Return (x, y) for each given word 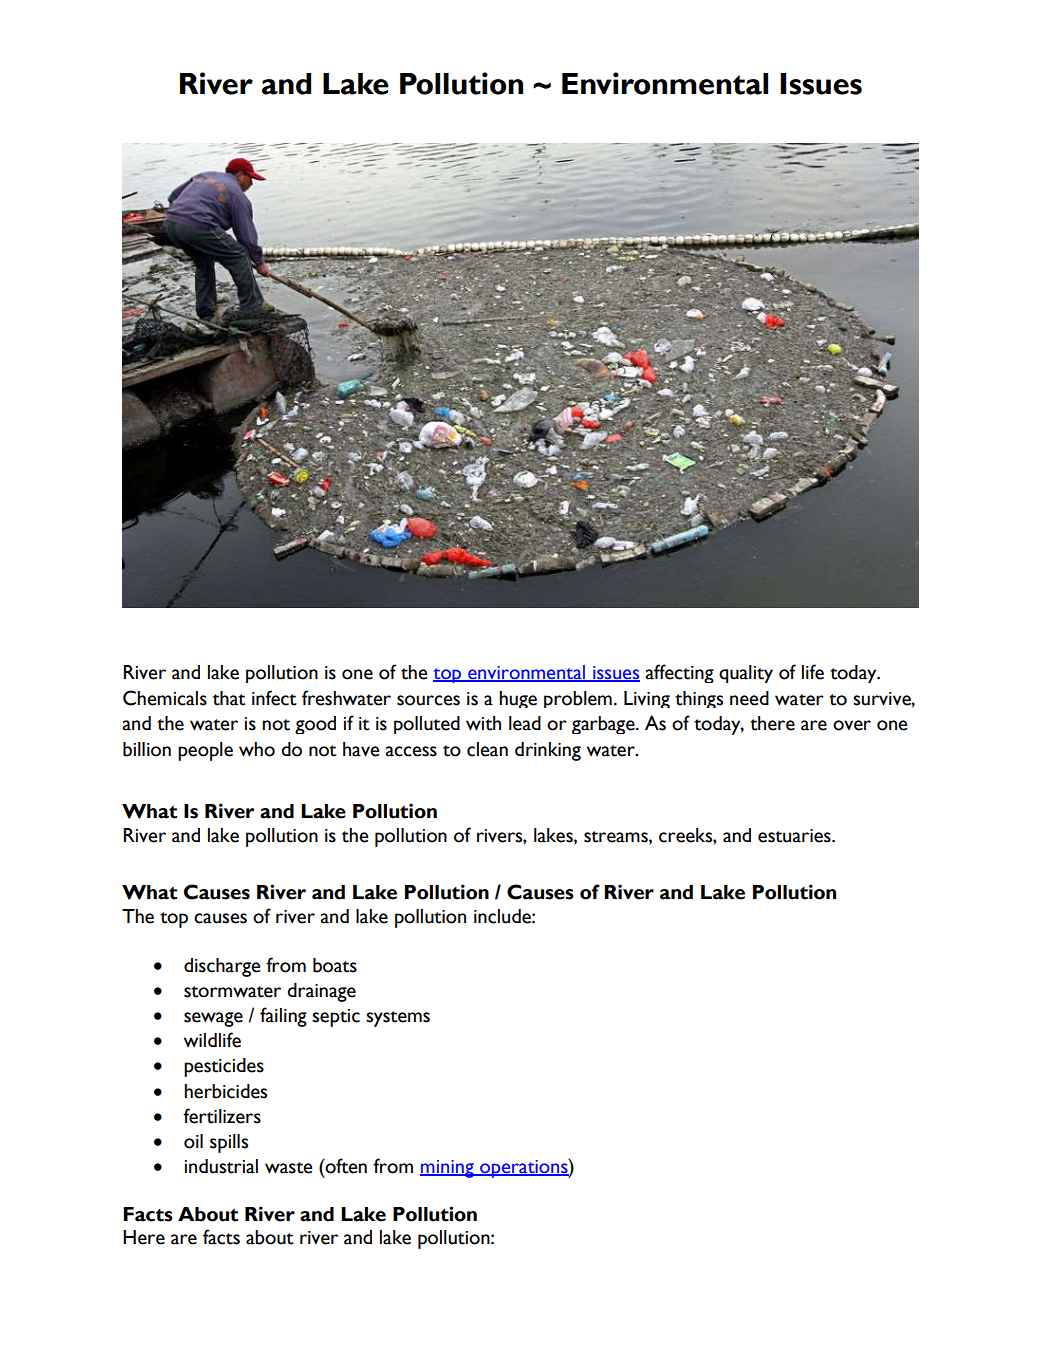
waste (288, 1168)
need (749, 698)
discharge (222, 967)
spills (229, 1143)
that (229, 698)
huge (518, 699)
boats (335, 965)
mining (448, 1169)
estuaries (795, 836)
